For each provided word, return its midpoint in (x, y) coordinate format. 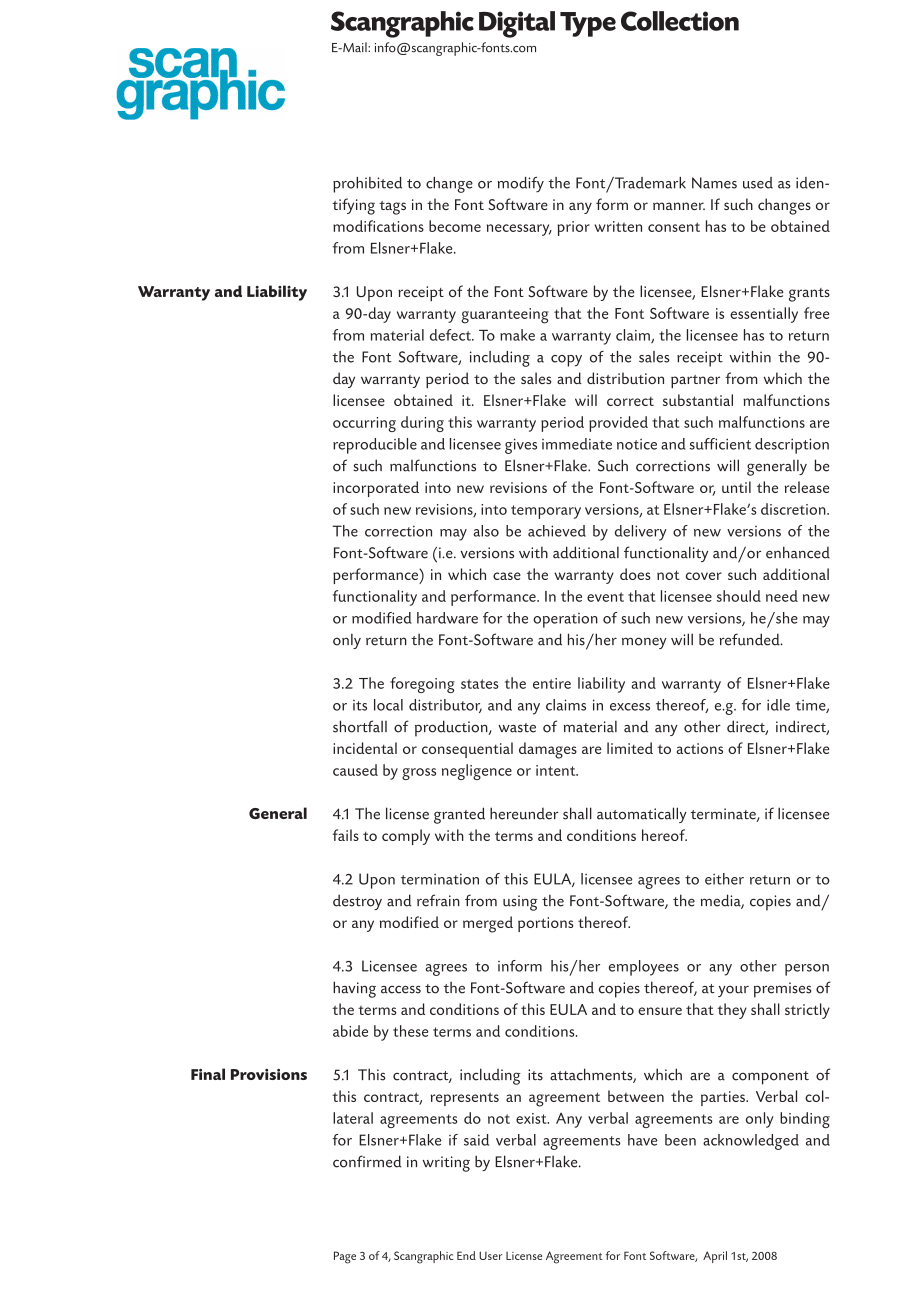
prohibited (367, 185)
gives (521, 446)
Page (345, 1257)
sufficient (720, 444)
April (715, 1257)
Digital (517, 24)
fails (346, 835)
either (724, 879)
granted (459, 815)
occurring (364, 424)
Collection (680, 21)
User (491, 1255)
